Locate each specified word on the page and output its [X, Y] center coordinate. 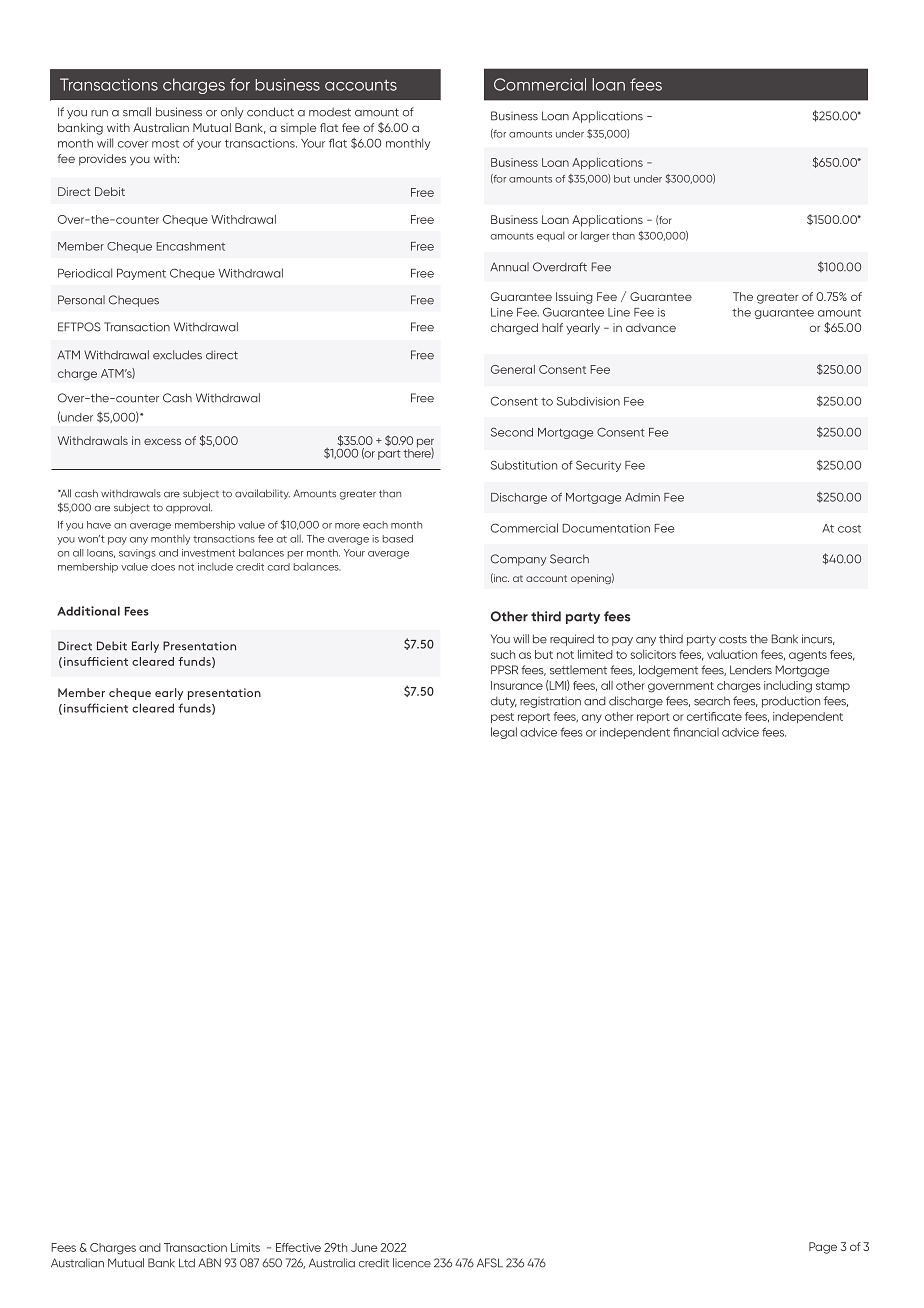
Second [512, 432]
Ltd [187, 1263]
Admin [642, 497]
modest [330, 112]
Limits [245, 1247]
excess [162, 441]
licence [412, 1263]
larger [595, 236]
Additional [88, 611]
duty [504, 702]
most [165, 144]
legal [504, 733]
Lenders [751, 670]
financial [696, 732]
